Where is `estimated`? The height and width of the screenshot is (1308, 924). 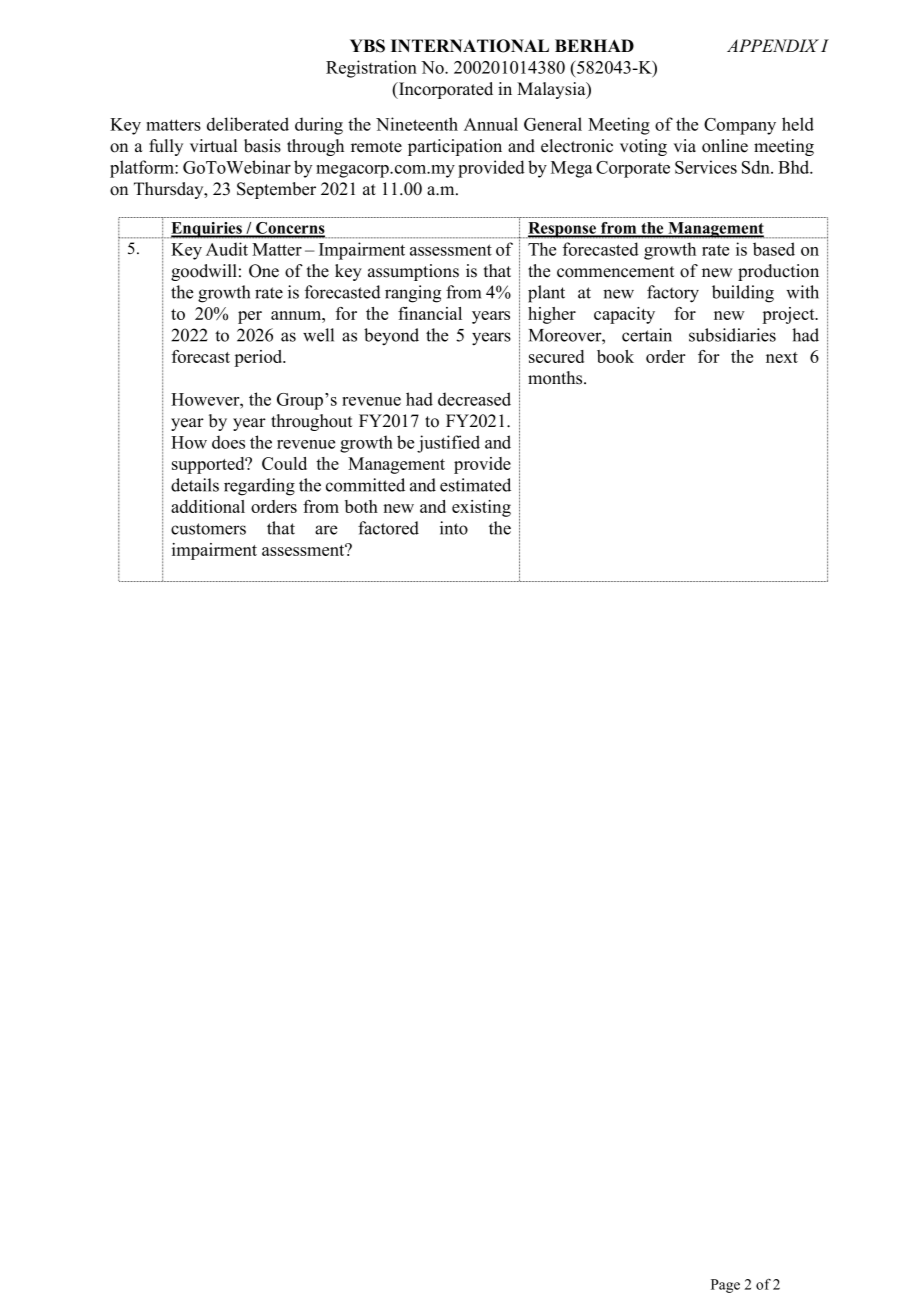
estimated is located at coordinates (475, 485).
